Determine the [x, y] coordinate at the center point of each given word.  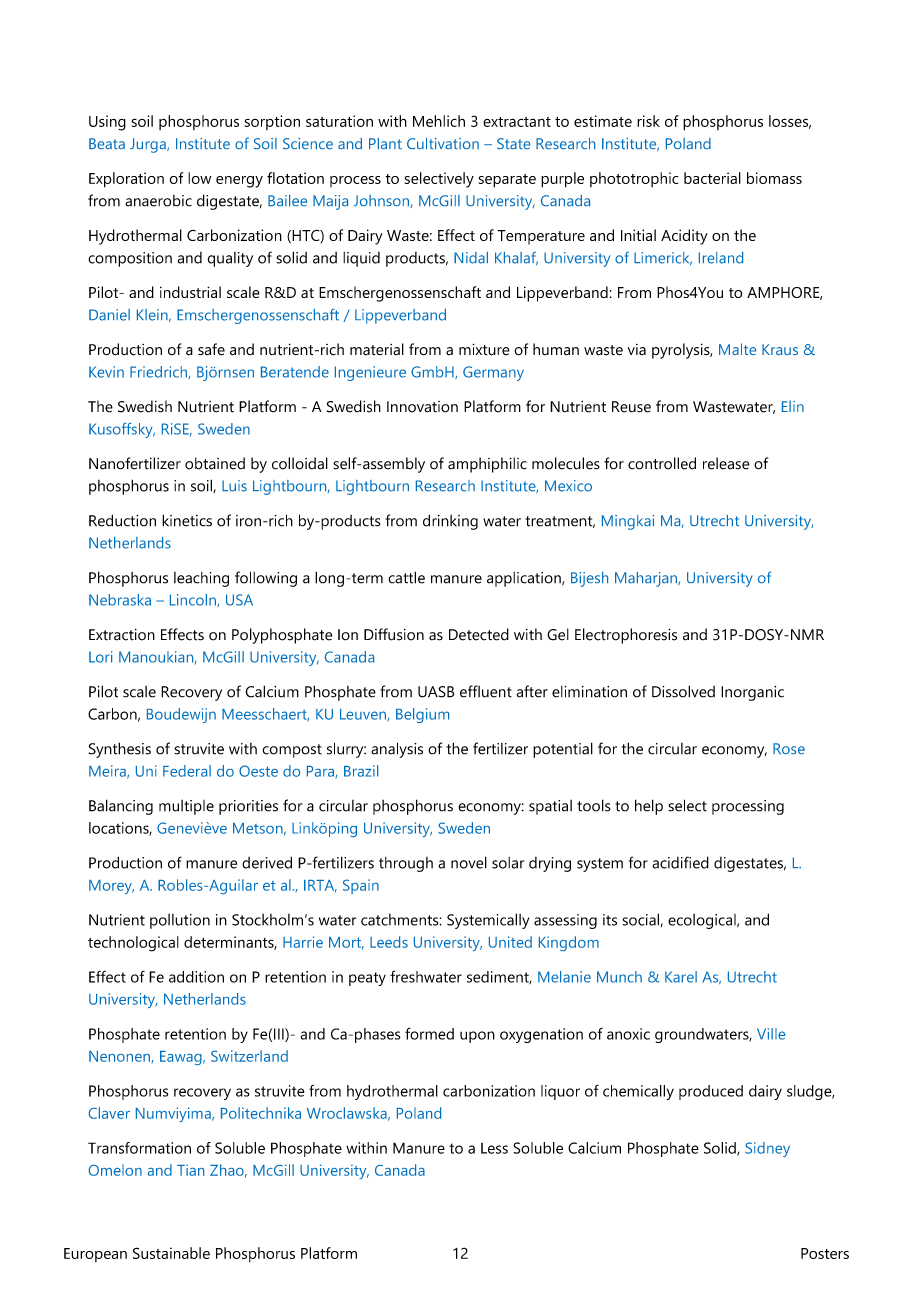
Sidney [767, 1149]
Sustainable [171, 1253]
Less [494, 1148]
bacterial [712, 178]
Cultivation [443, 143]
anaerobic [158, 201]
